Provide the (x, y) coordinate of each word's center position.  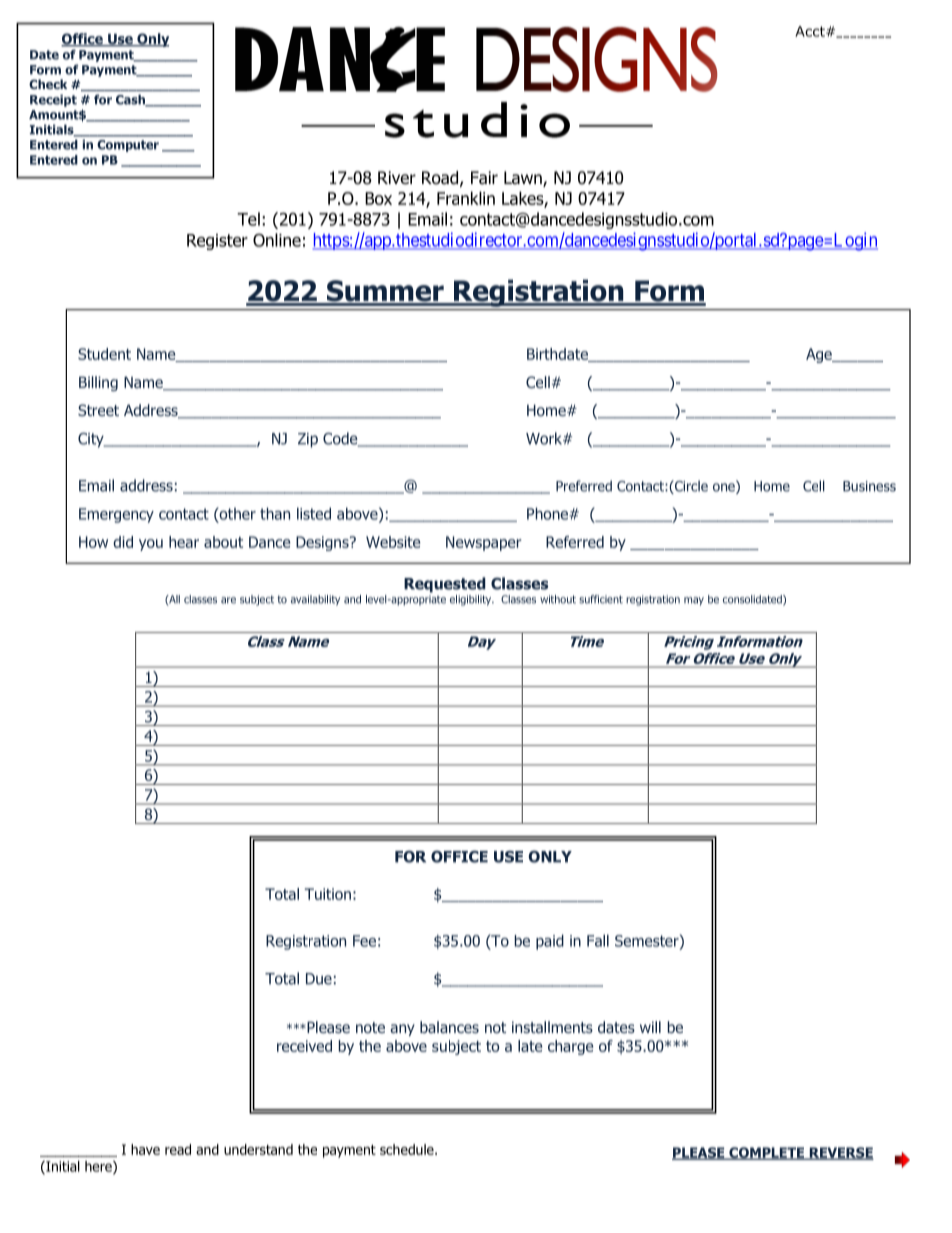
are (228, 600)
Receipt (53, 100)
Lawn (524, 179)
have (145, 1149)
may (694, 601)
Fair (484, 178)
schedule (408, 1149)
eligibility (472, 600)
